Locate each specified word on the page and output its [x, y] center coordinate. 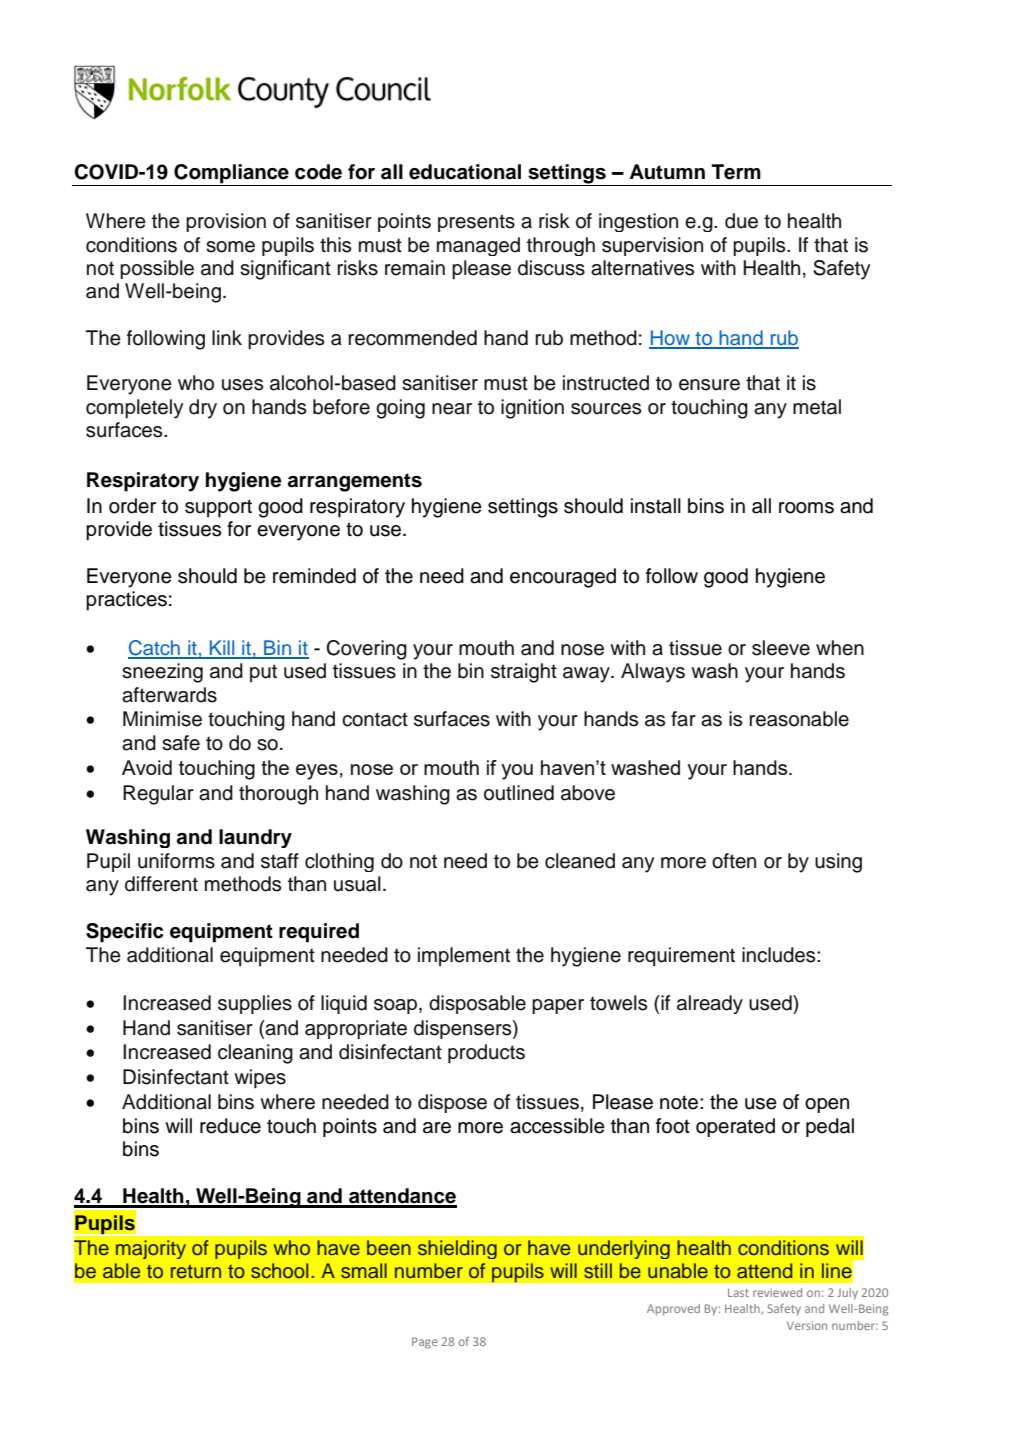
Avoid [147, 767]
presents [476, 223]
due [741, 221]
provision [226, 222]
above [588, 793]
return [196, 1271]
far [683, 719]
